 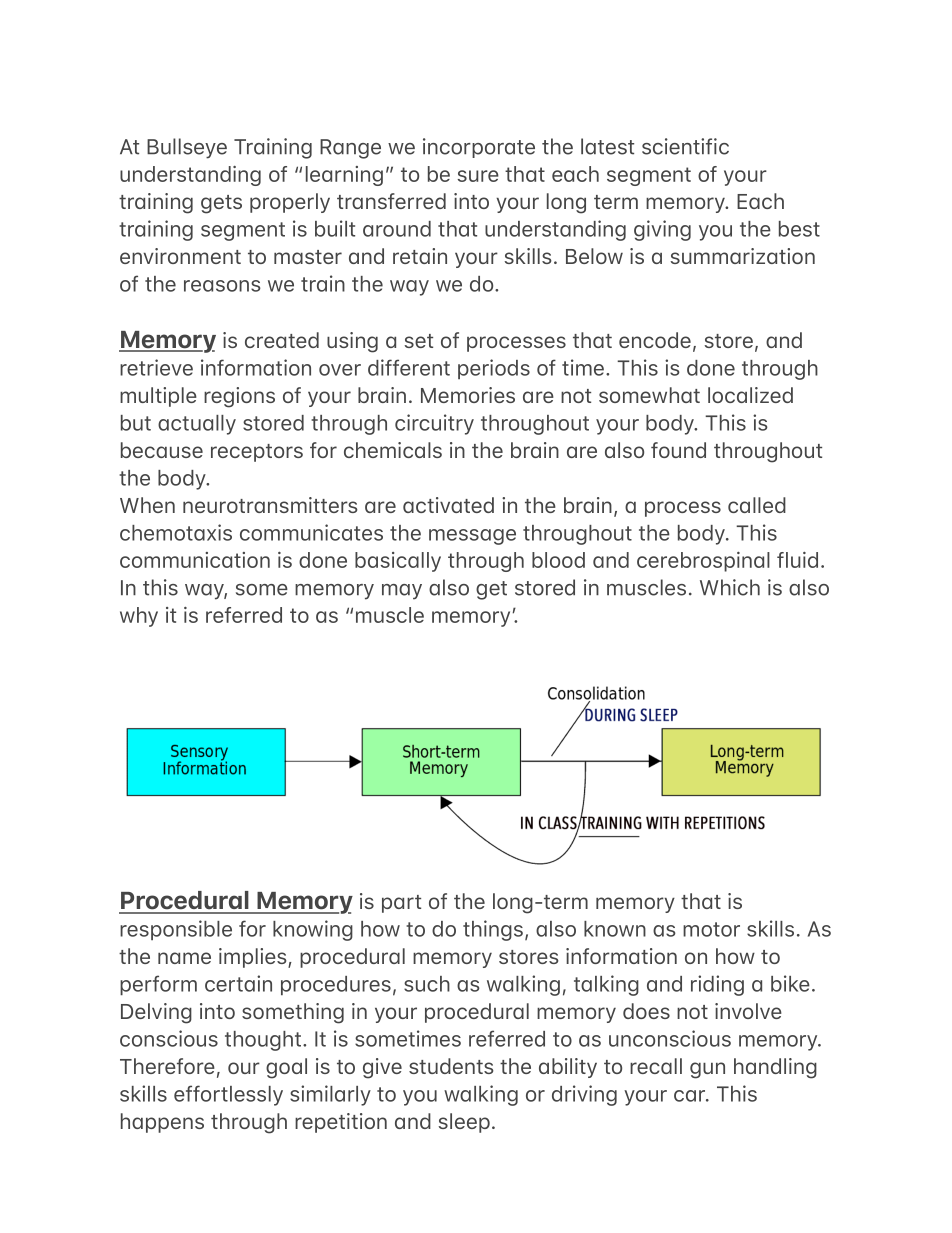 I want to click on why, so click(x=139, y=617).
